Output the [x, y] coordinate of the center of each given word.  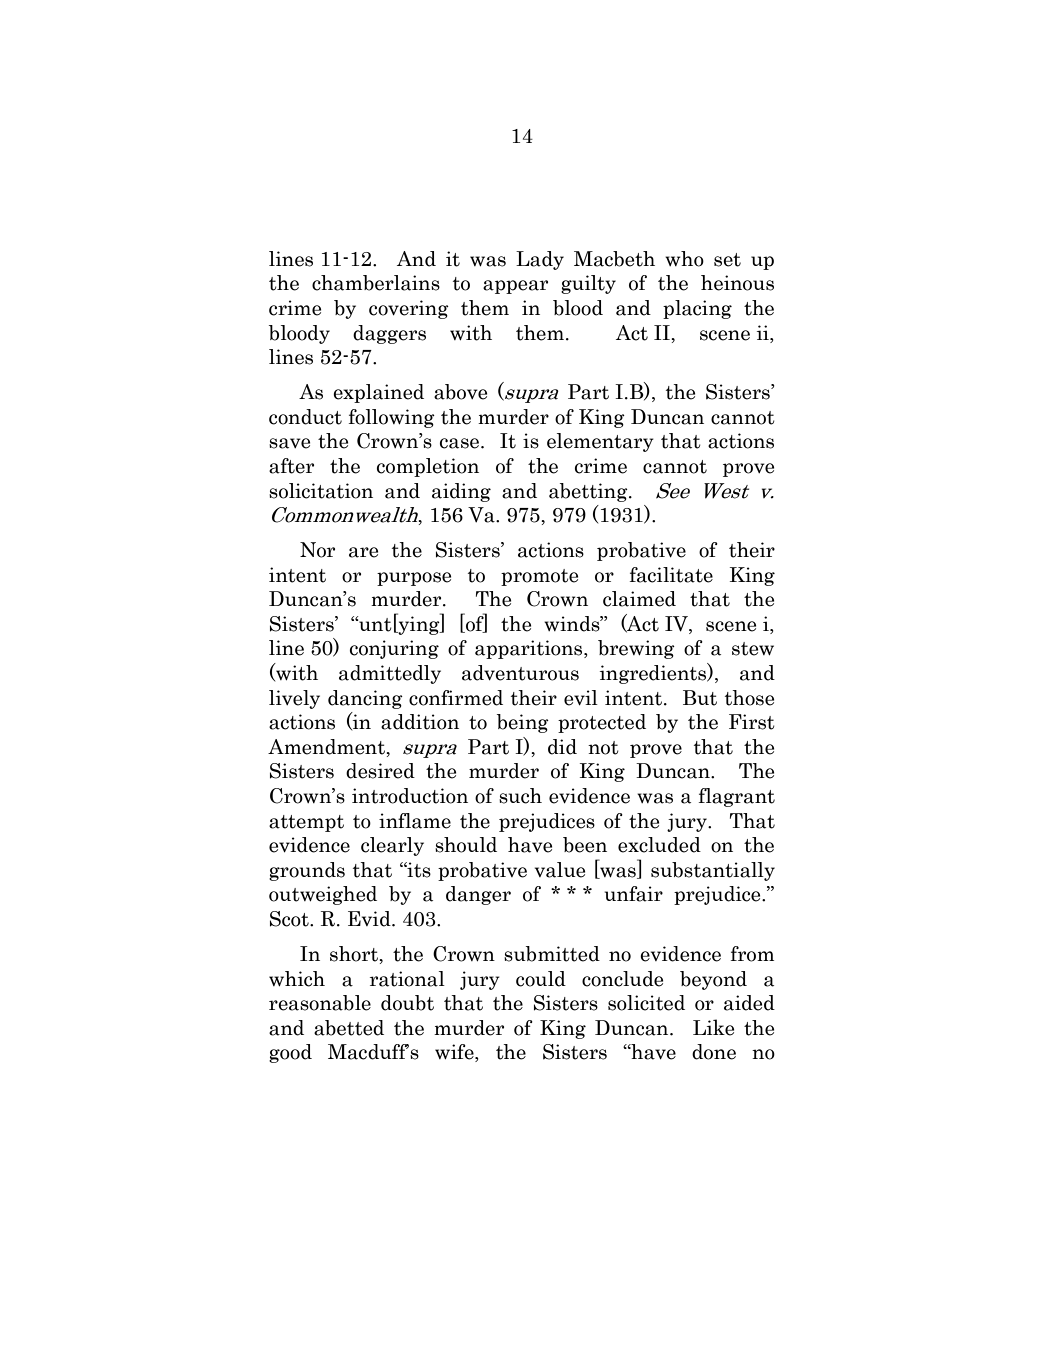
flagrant [737, 797]
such [520, 796]
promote [539, 577]
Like [713, 1027]
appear [515, 287]
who [684, 259]
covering [409, 309]
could [541, 979]
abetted [349, 1028]
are [363, 552]
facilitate [671, 575]
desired [380, 771]
